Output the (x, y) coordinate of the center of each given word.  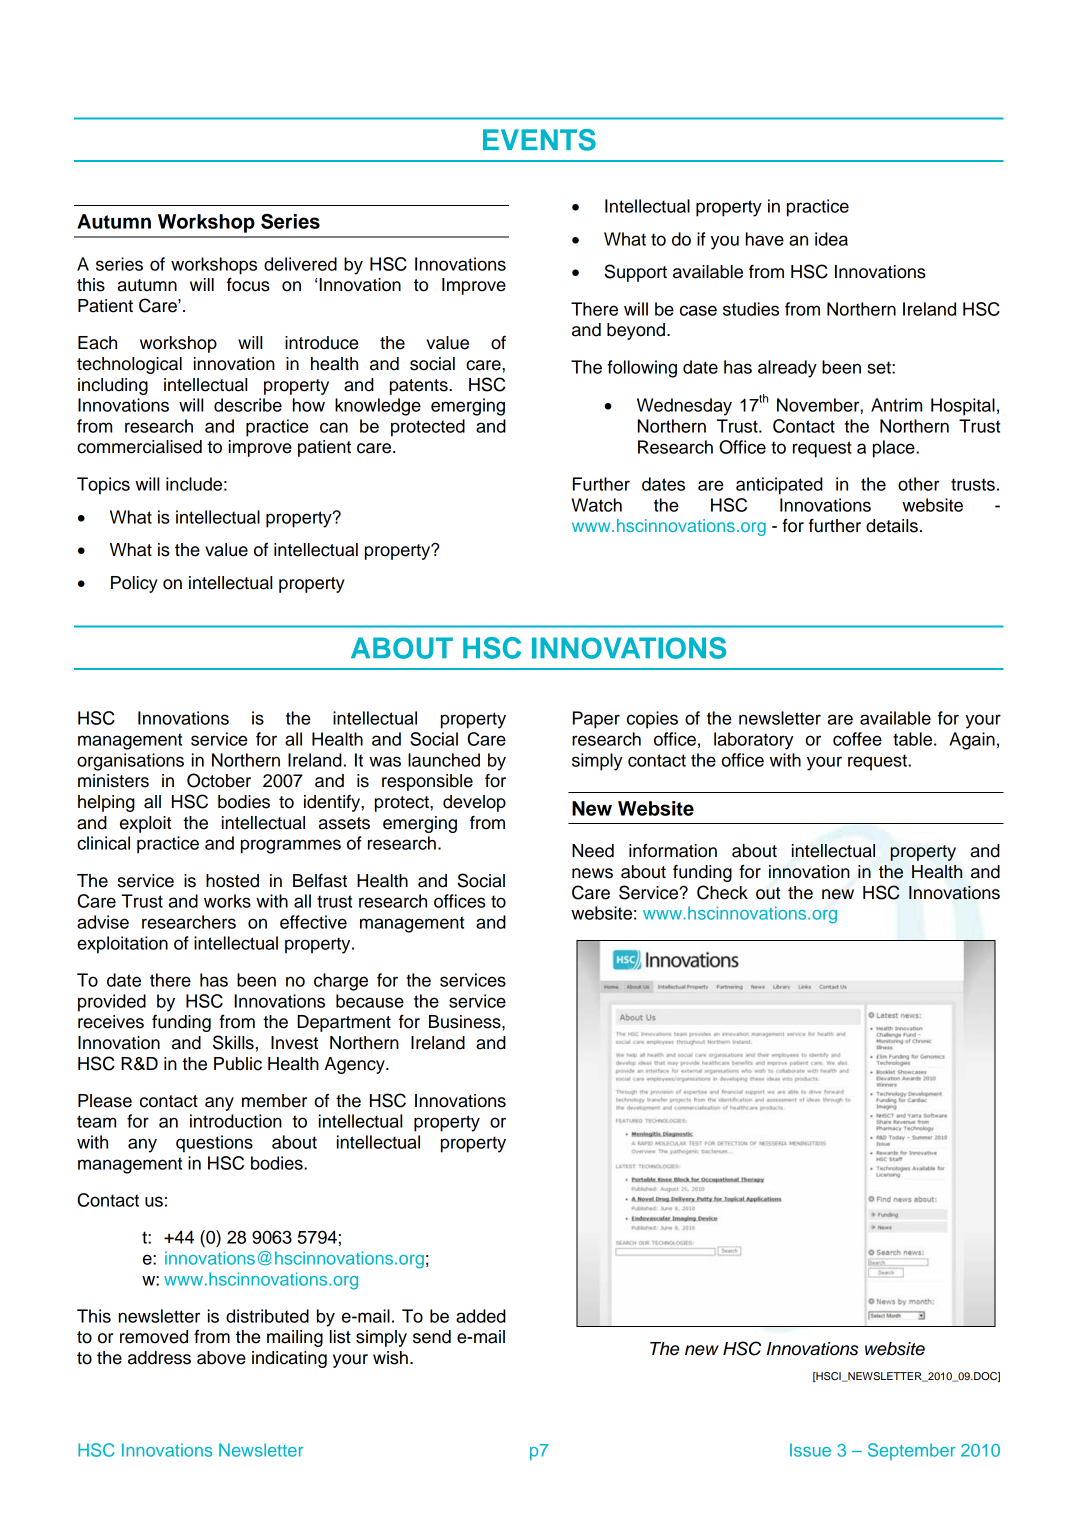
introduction (236, 1121)
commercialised (139, 447)
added (481, 1316)
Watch (597, 505)
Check (722, 892)
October (219, 780)
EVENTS (539, 140)
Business (466, 1022)
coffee (857, 739)
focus (248, 284)
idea (831, 239)
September (911, 1451)
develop (474, 803)
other (919, 484)
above (221, 1358)
